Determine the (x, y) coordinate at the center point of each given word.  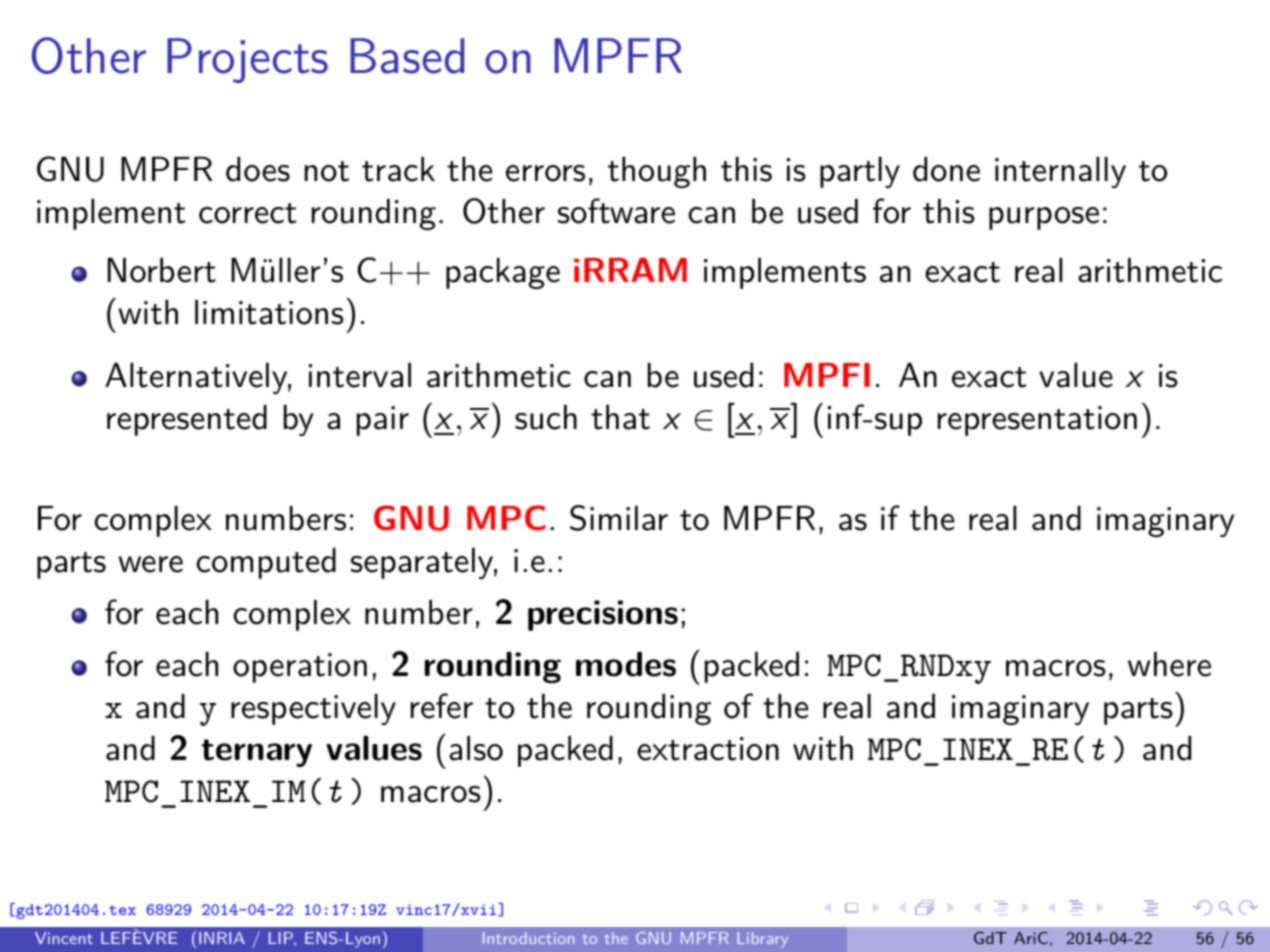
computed (266, 563)
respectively (313, 709)
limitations (269, 312)
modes (626, 664)
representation (1037, 421)
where (1169, 664)
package (503, 273)
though (657, 172)
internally (1060, 172)
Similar (619, 518)
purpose (1044, 218)
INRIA (222, 938)
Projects (247, 60)
